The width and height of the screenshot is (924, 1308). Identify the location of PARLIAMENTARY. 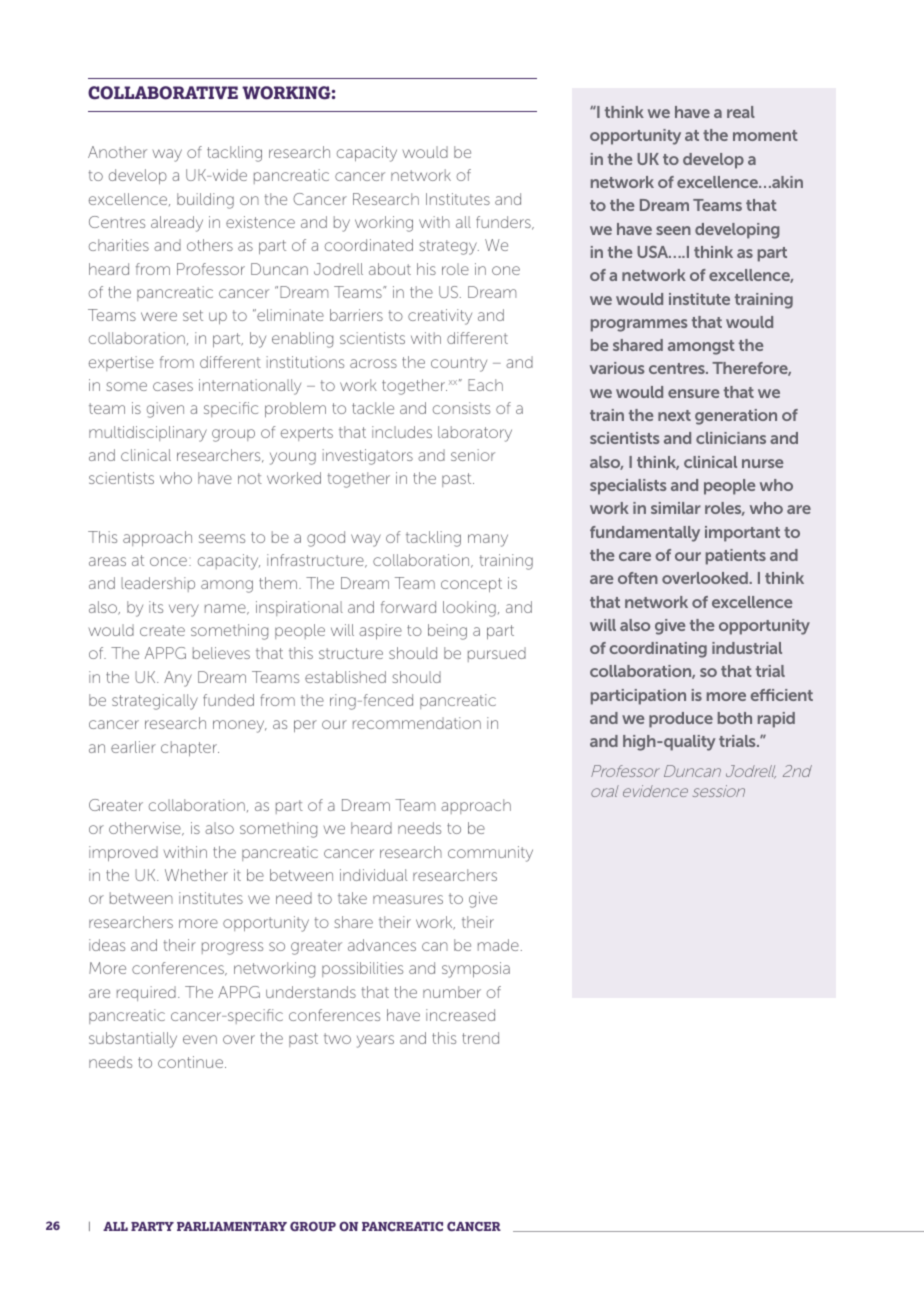
(232, 1226).
